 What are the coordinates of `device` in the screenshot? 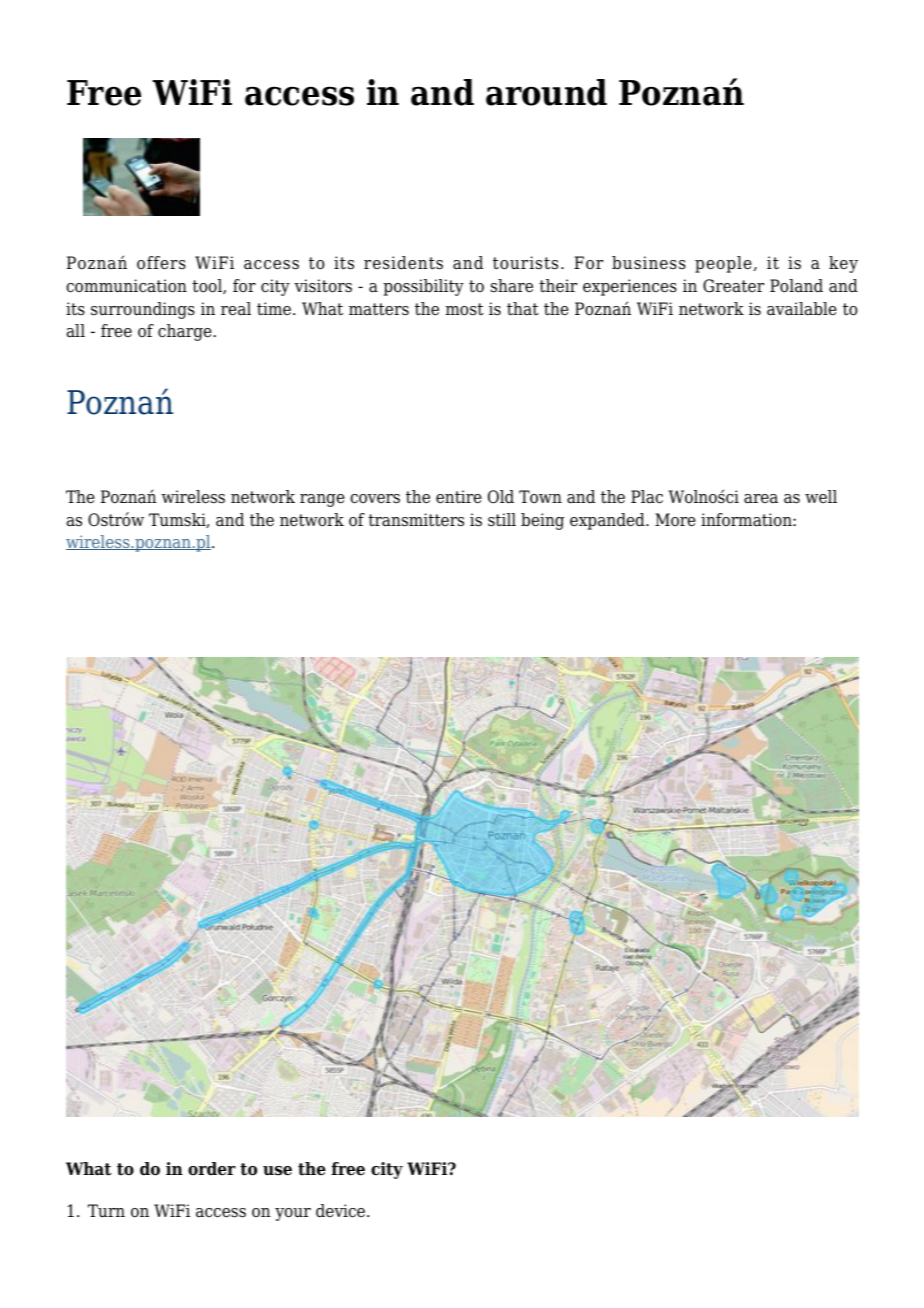 It's located at (342, 1211).
